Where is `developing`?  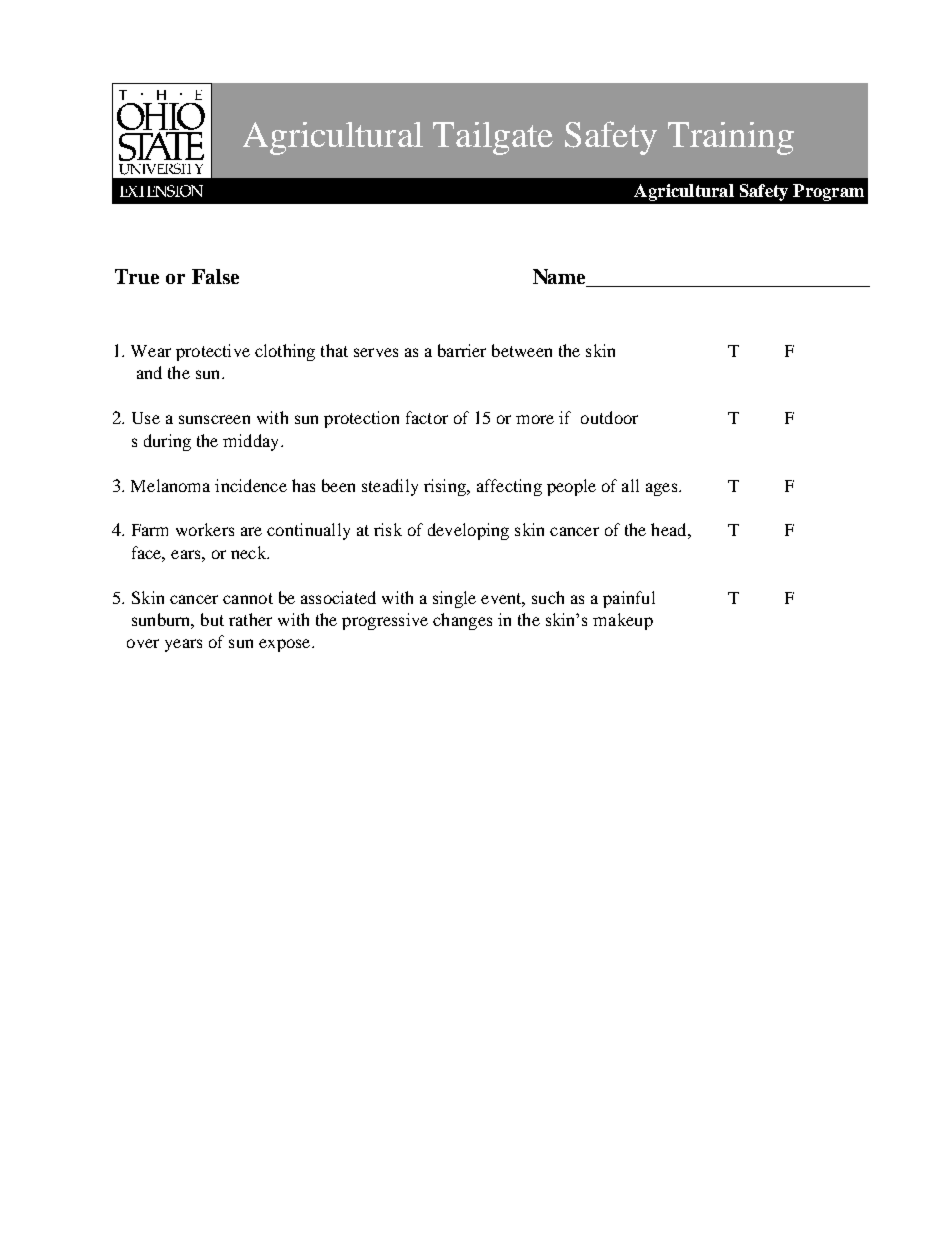 developing is located at coordinates (468, 531).
